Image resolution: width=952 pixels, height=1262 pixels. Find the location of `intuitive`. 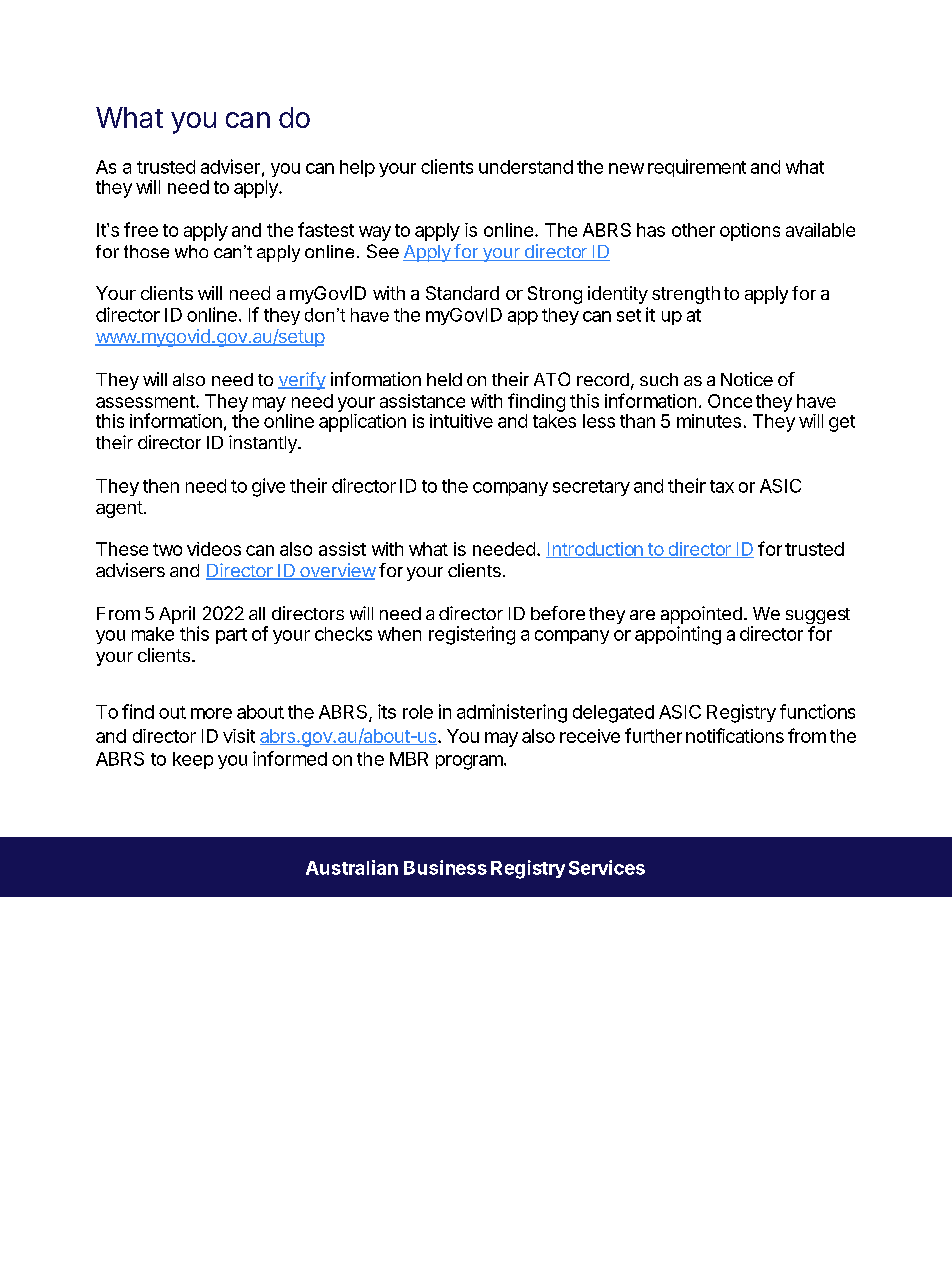

intuitive is located at coordinates (461, 421).
